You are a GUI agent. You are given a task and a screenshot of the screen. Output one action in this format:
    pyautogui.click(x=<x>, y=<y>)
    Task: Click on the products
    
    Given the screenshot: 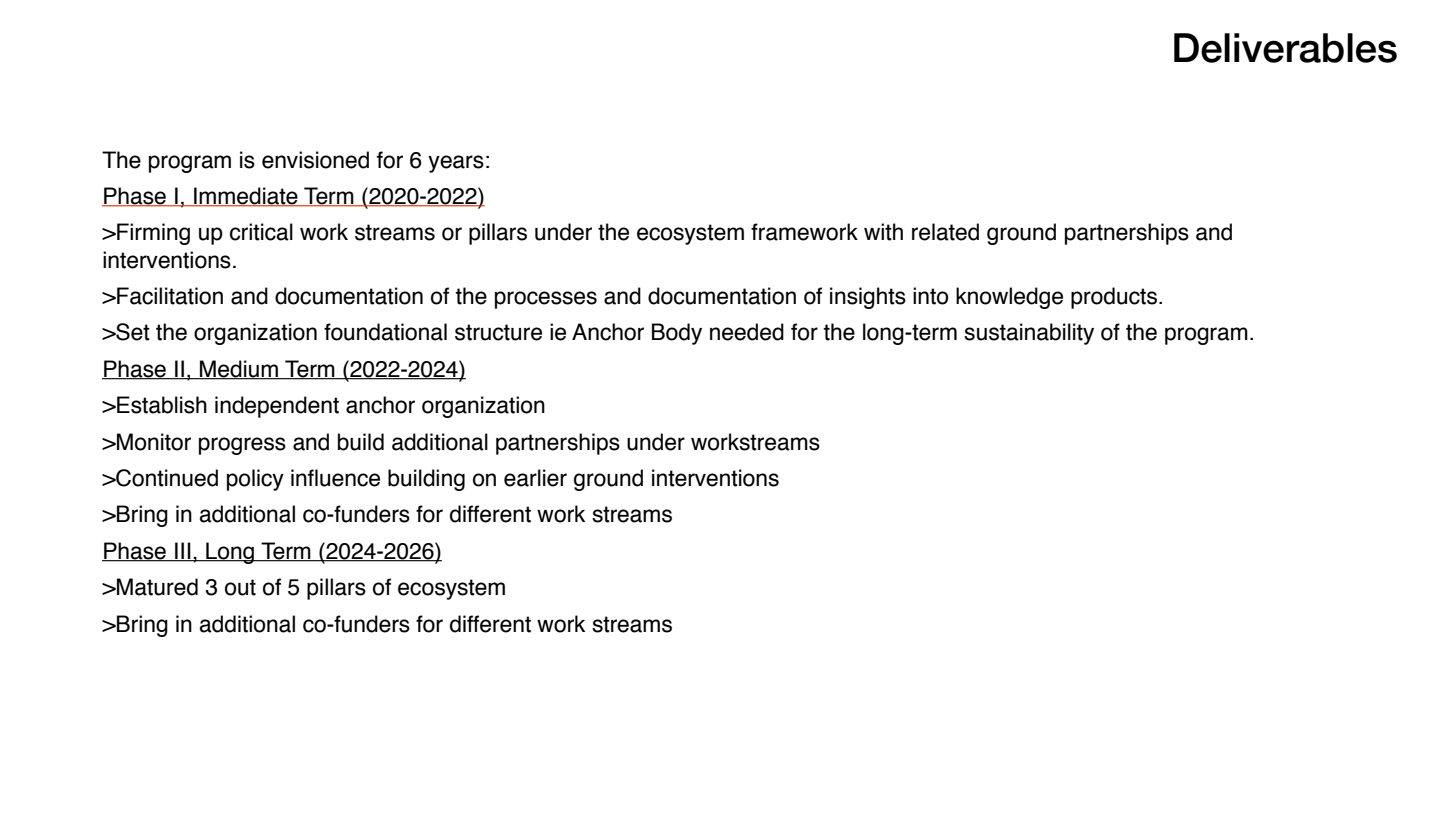 What is the action you would take?
    pyautogui.click(x=1114, y=298)
